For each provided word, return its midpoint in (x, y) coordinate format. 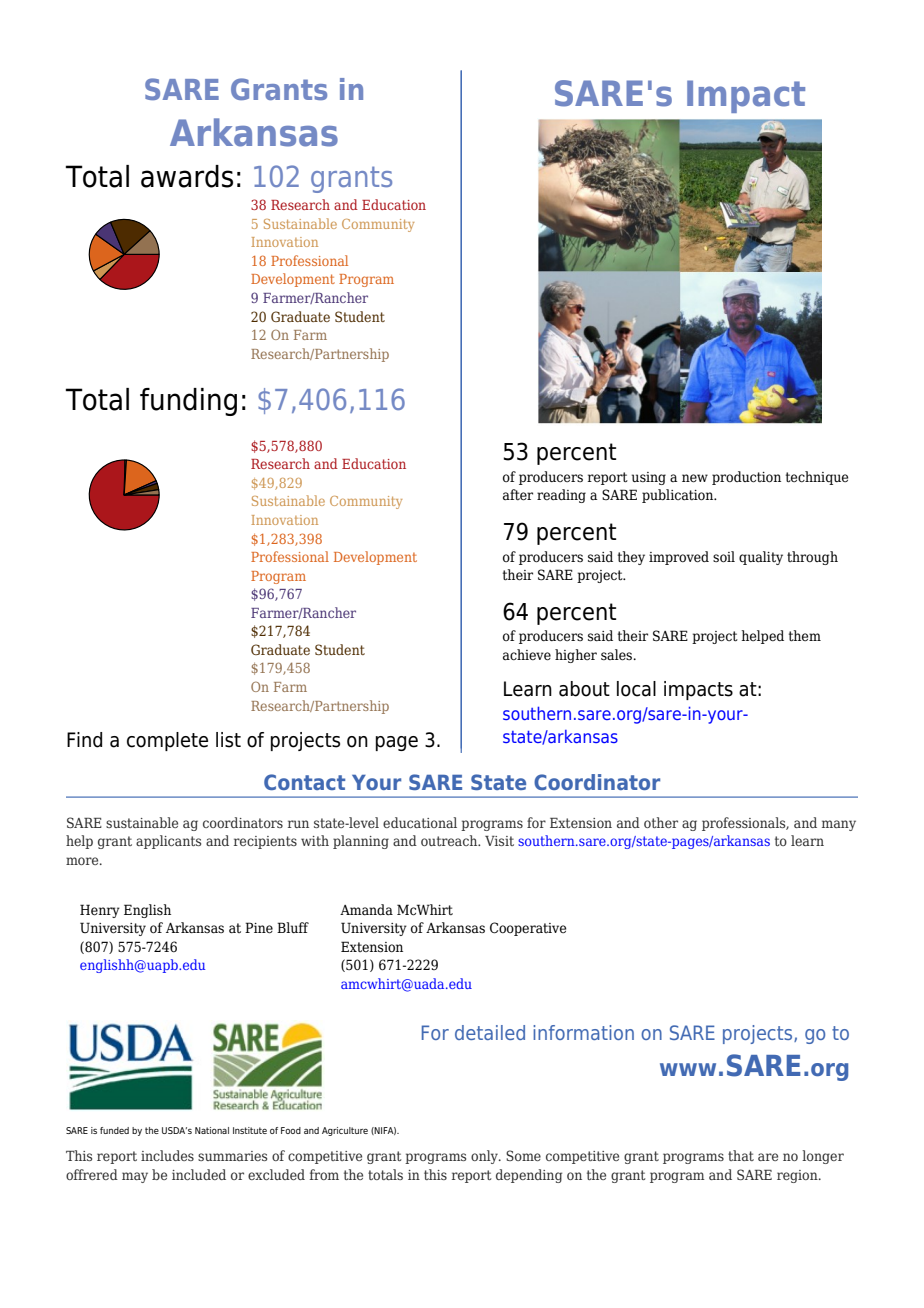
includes (167, 1155)
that (741, 1155)
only (485, 1157)
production (746, 478)
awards (187, 176)
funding (188, 402)
